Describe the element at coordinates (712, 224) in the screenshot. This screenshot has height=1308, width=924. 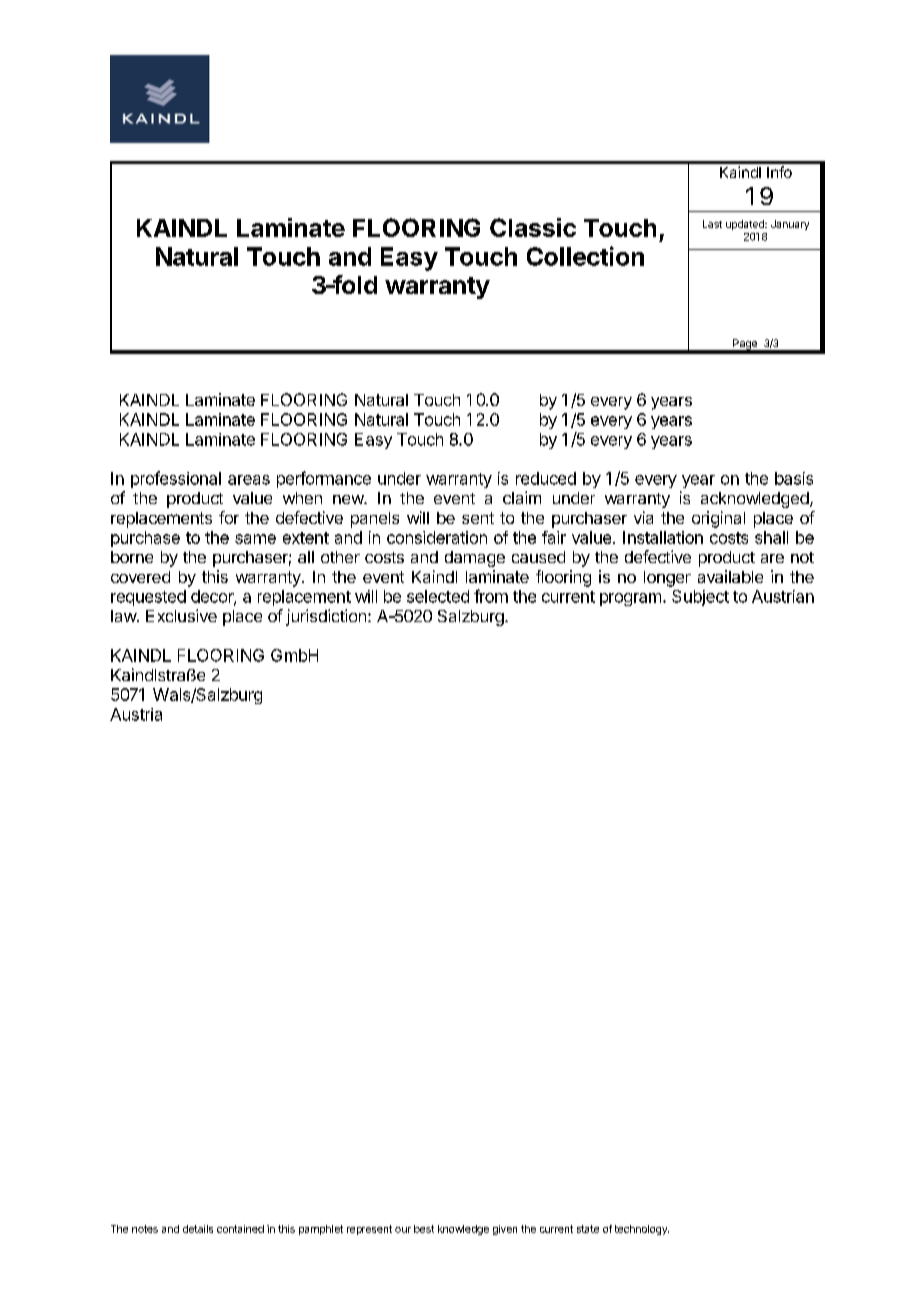
I see `Last` at that location.
